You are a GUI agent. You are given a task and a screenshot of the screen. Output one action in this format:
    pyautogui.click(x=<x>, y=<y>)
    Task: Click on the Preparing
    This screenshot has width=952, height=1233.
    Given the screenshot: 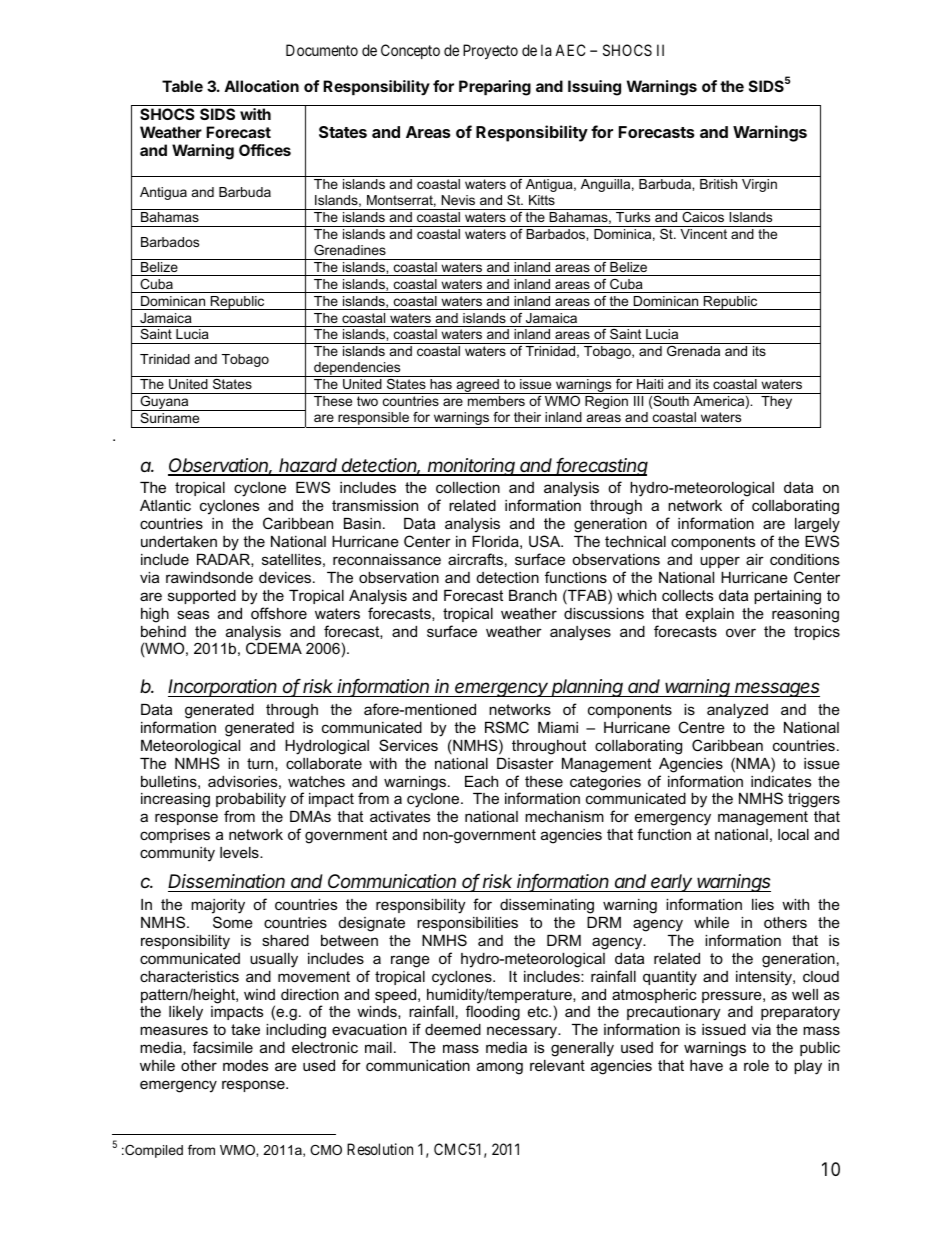 What is the action you would take?
    pyautogui.click(x=495, y=88)
